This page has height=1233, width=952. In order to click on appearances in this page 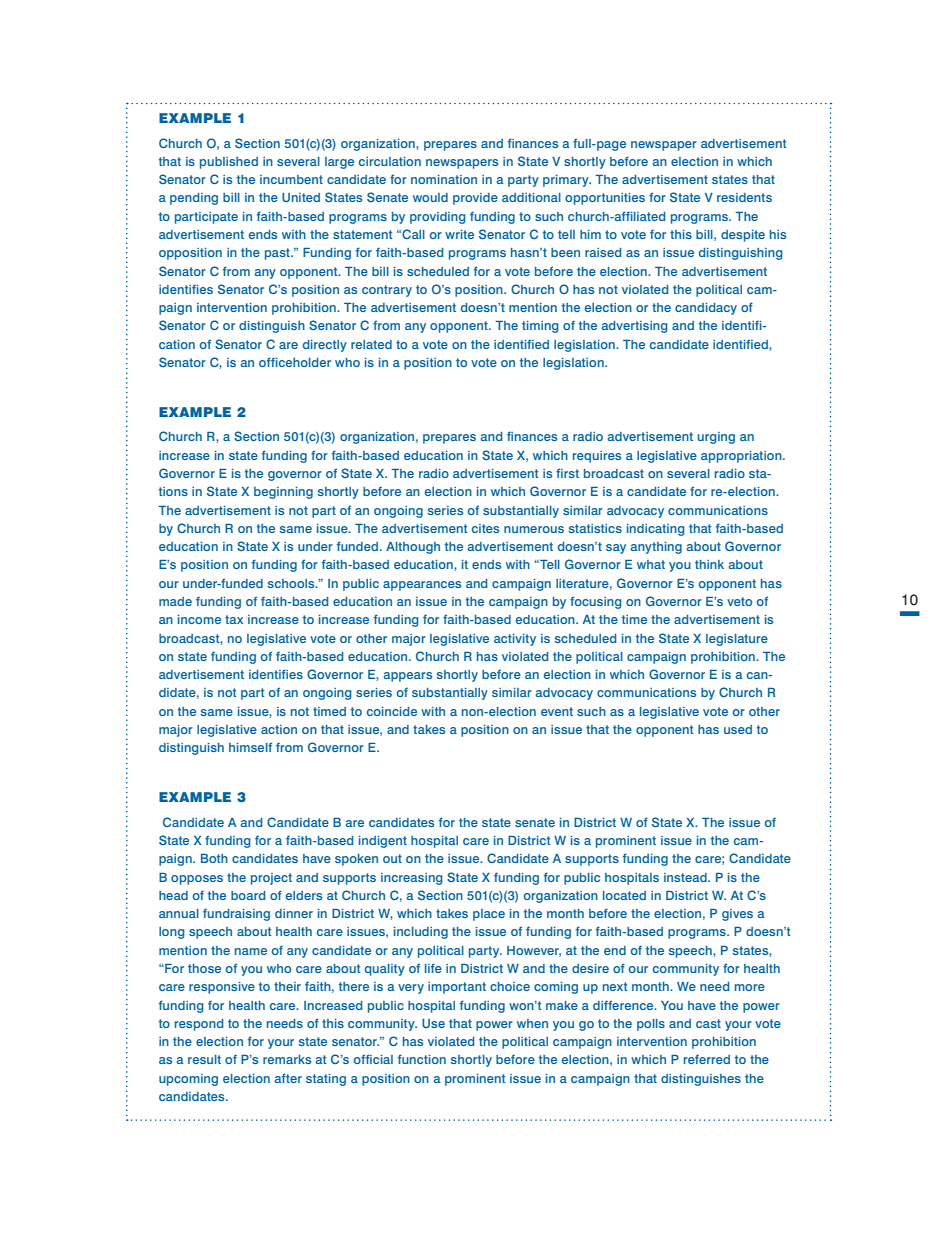, I will do `click(422, 586)`.
